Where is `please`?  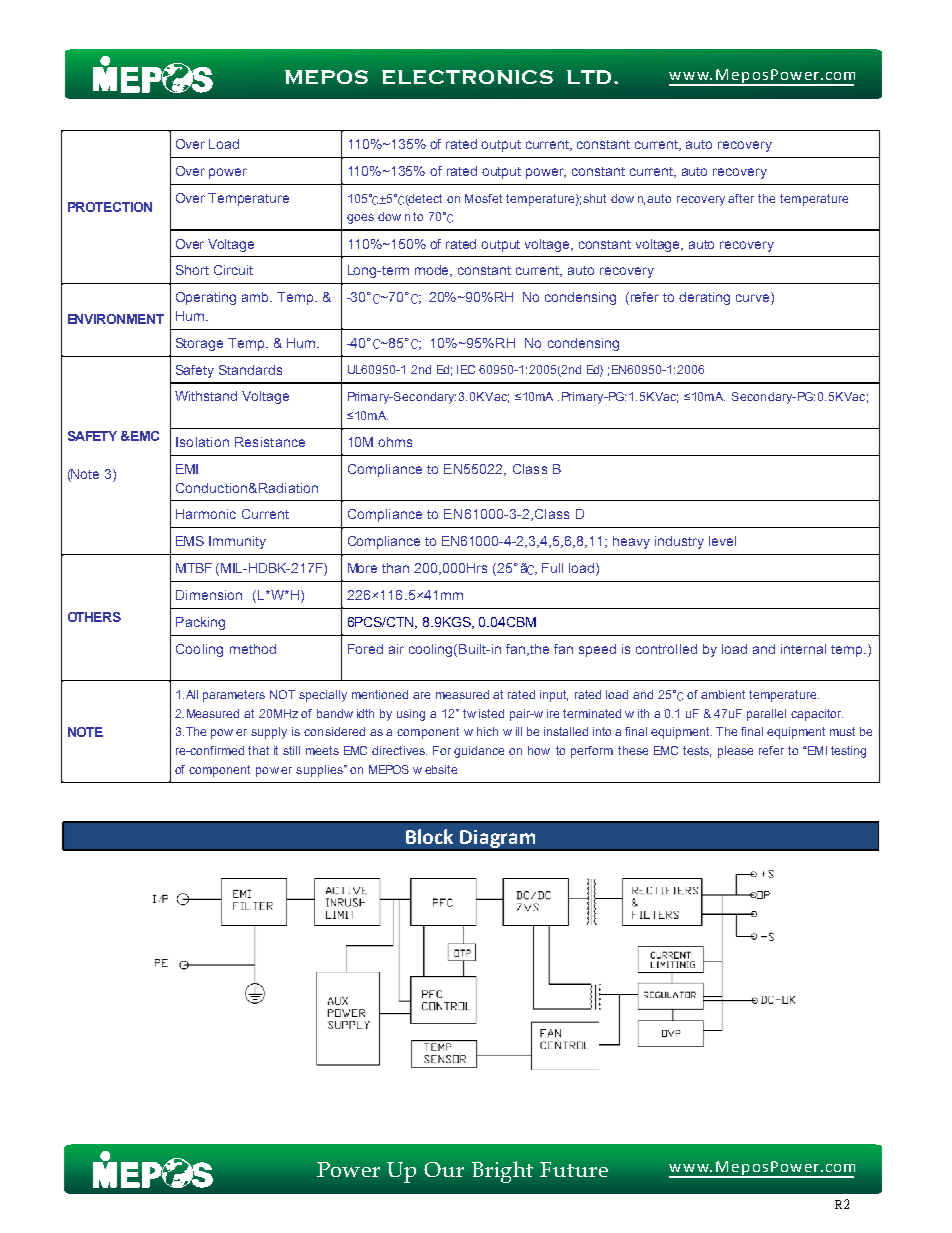 please is located at coordinates (735, 752).
